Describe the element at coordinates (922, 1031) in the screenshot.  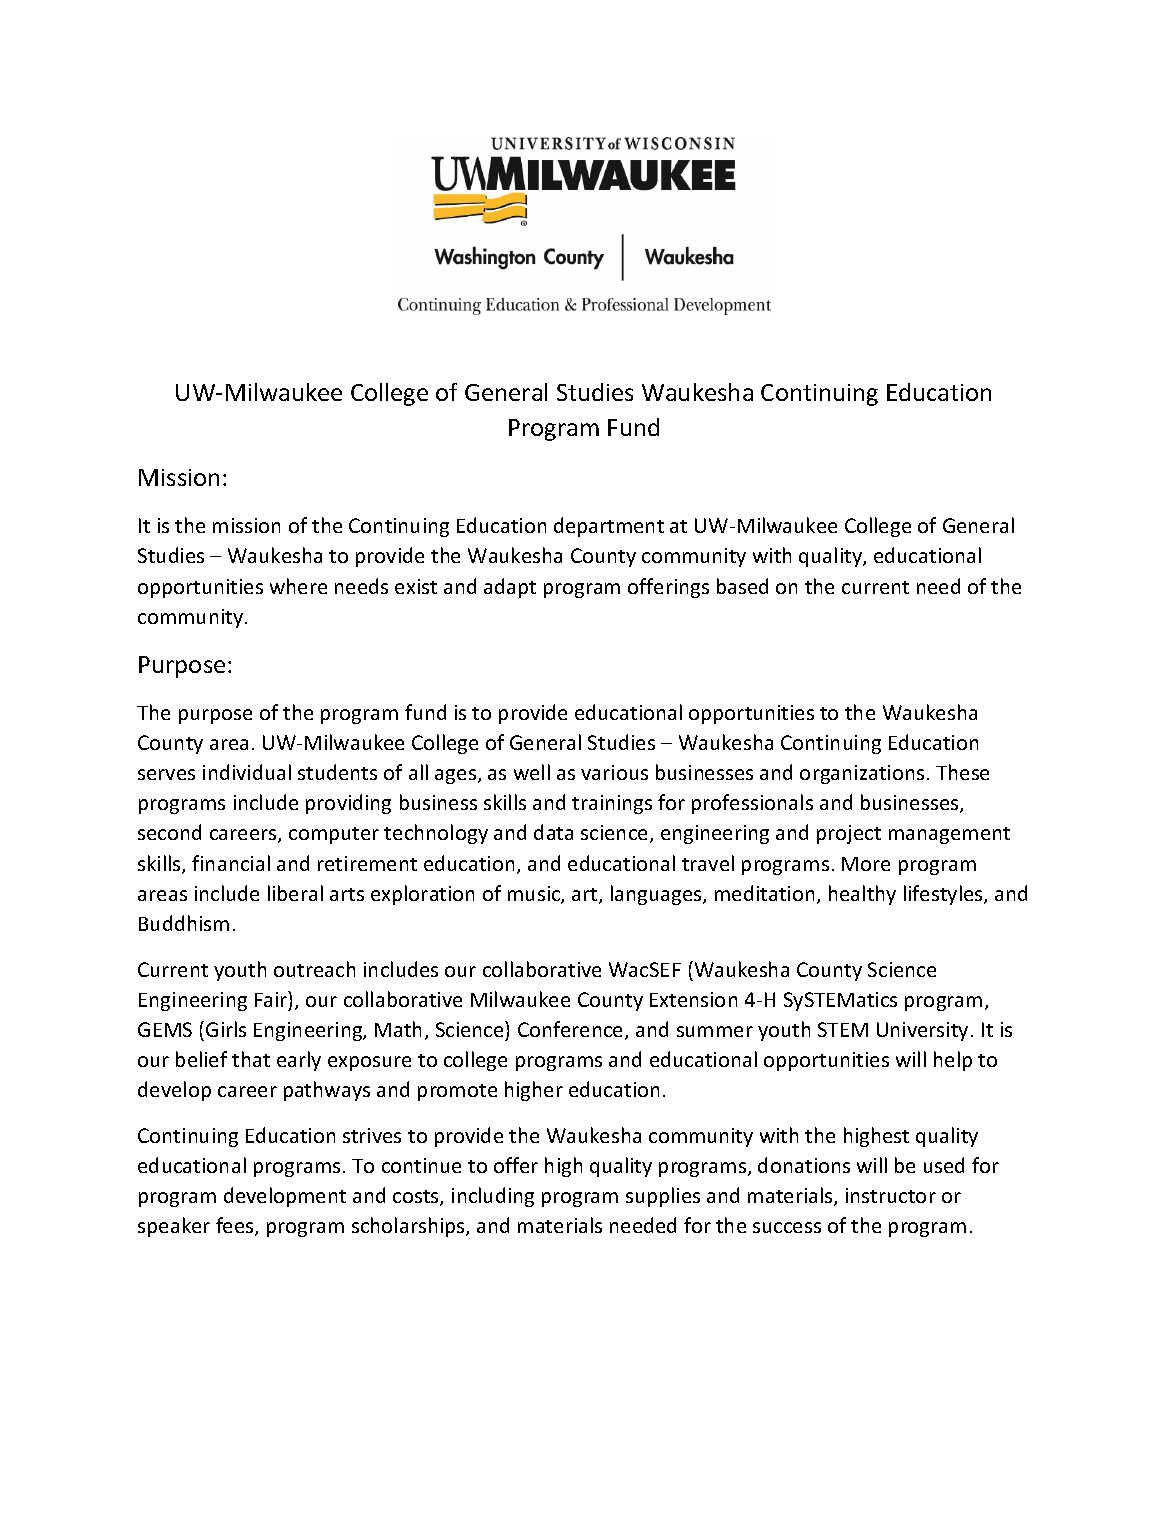
I see `University` at that location.
